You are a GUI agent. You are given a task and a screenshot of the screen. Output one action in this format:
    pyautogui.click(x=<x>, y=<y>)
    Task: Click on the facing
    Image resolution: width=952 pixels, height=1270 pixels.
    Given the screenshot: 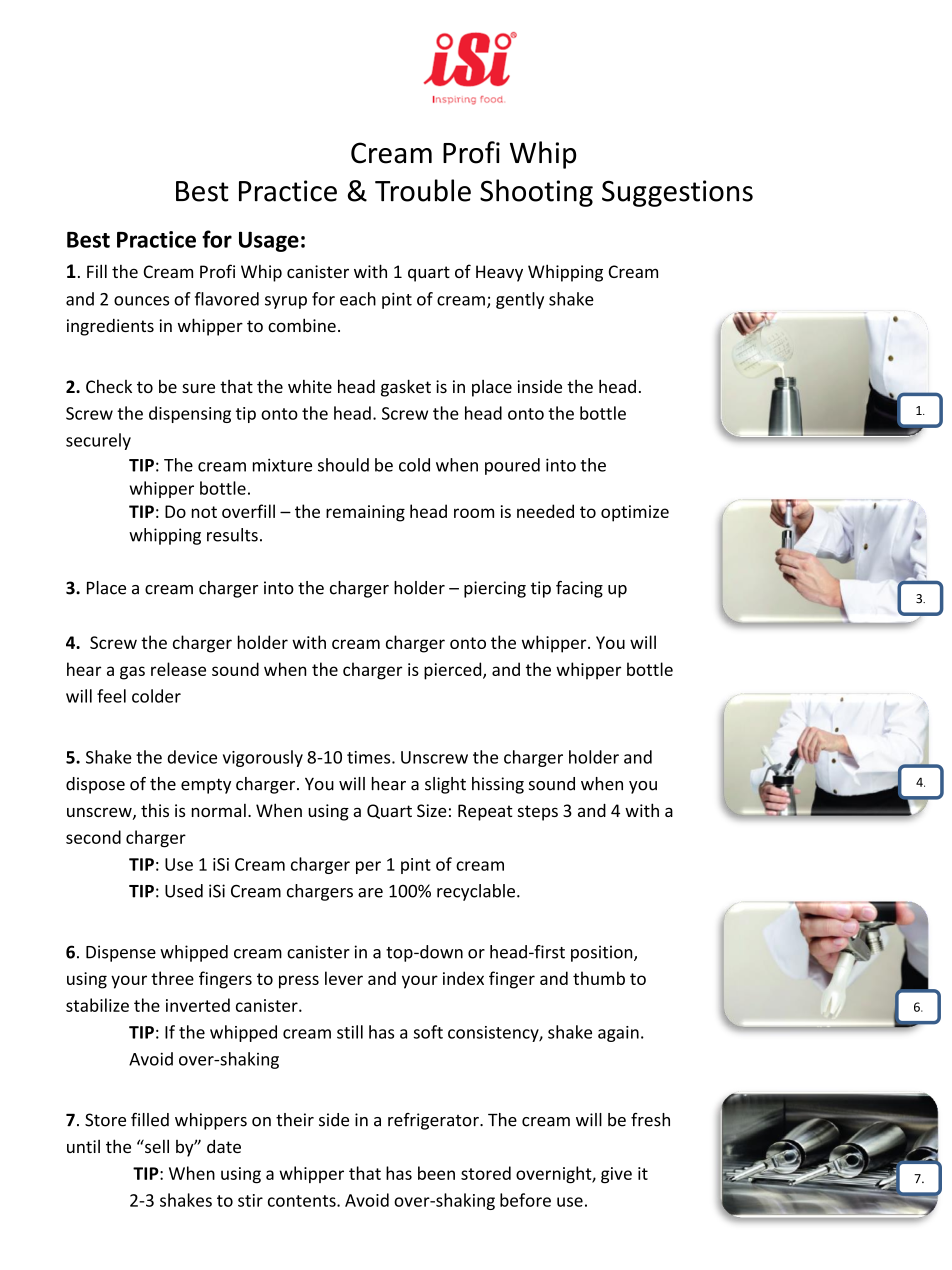 What is the action you would take?
    pyautogui.click(x=579, y=589)
